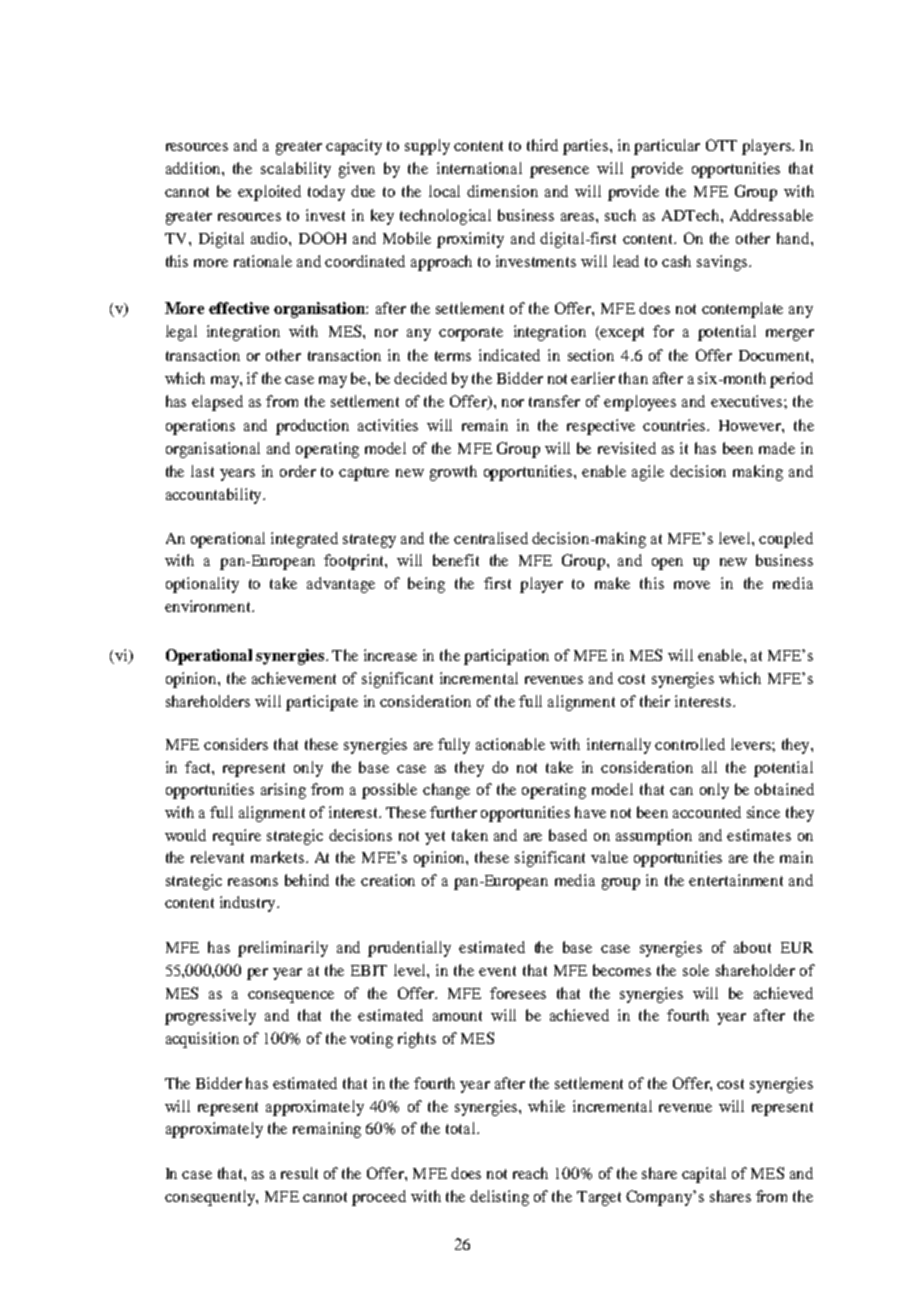  What do you see at coordinates (506, 657) in the page?
I see `participation` at bounding box center [506, 657].
